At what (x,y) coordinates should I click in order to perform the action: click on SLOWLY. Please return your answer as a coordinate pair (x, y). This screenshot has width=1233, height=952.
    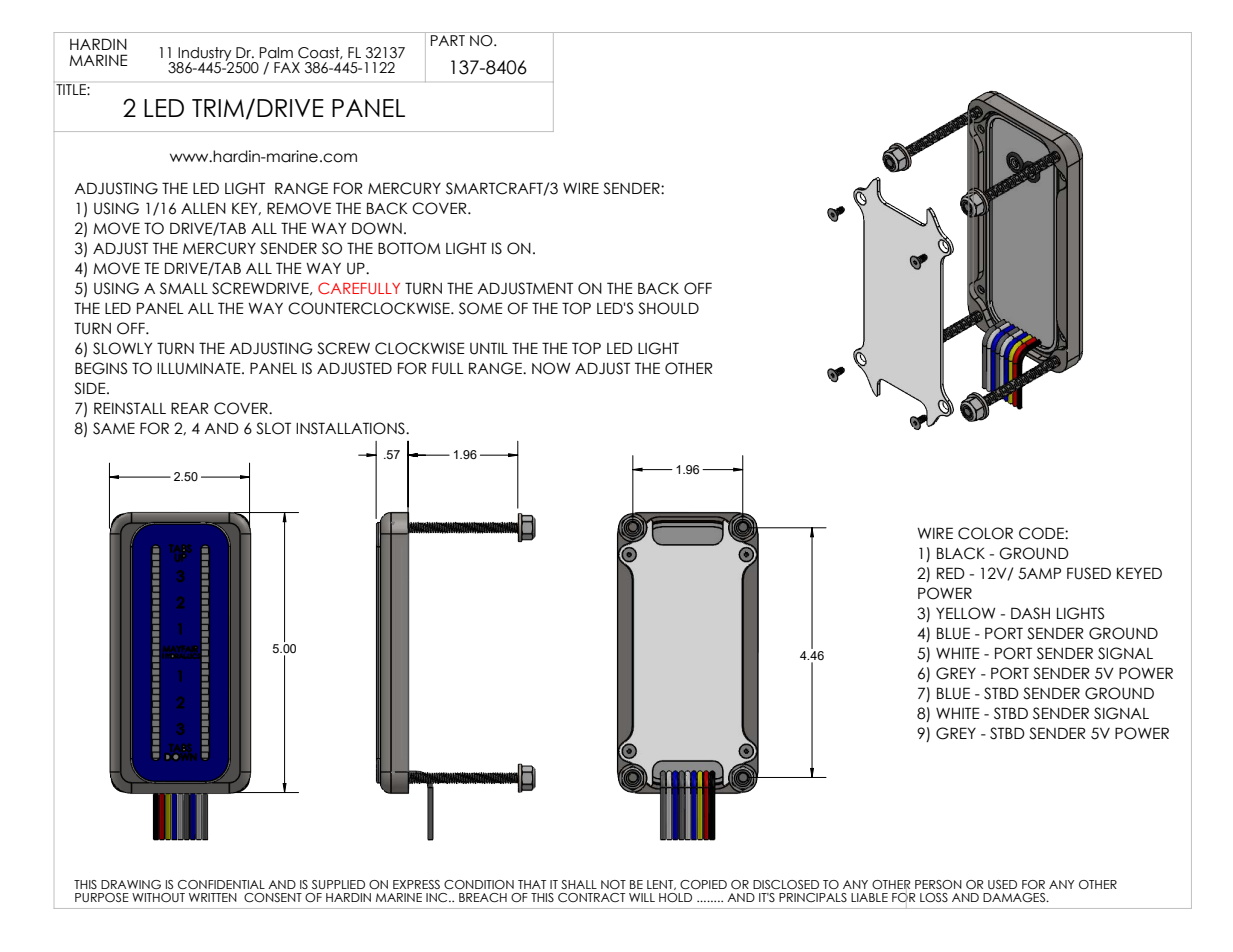
    Looking at the image, I should click on (122, 348).
